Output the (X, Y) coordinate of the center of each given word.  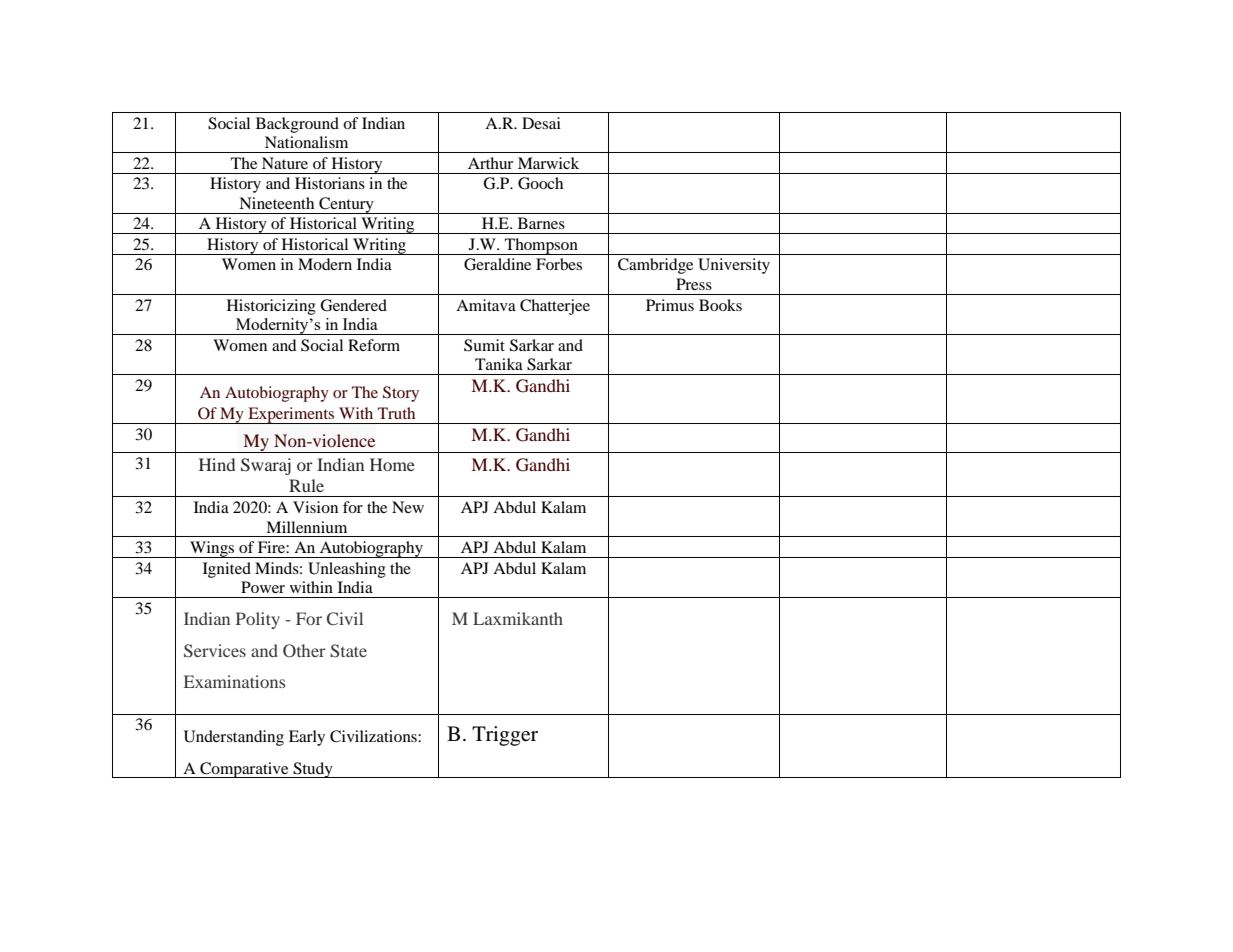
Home (392, 464)
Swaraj (266, 466)
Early (307, 738)
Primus (670, 305)
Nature (285, 163)
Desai (541, 123)
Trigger (505, 736)
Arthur (490, 163)
